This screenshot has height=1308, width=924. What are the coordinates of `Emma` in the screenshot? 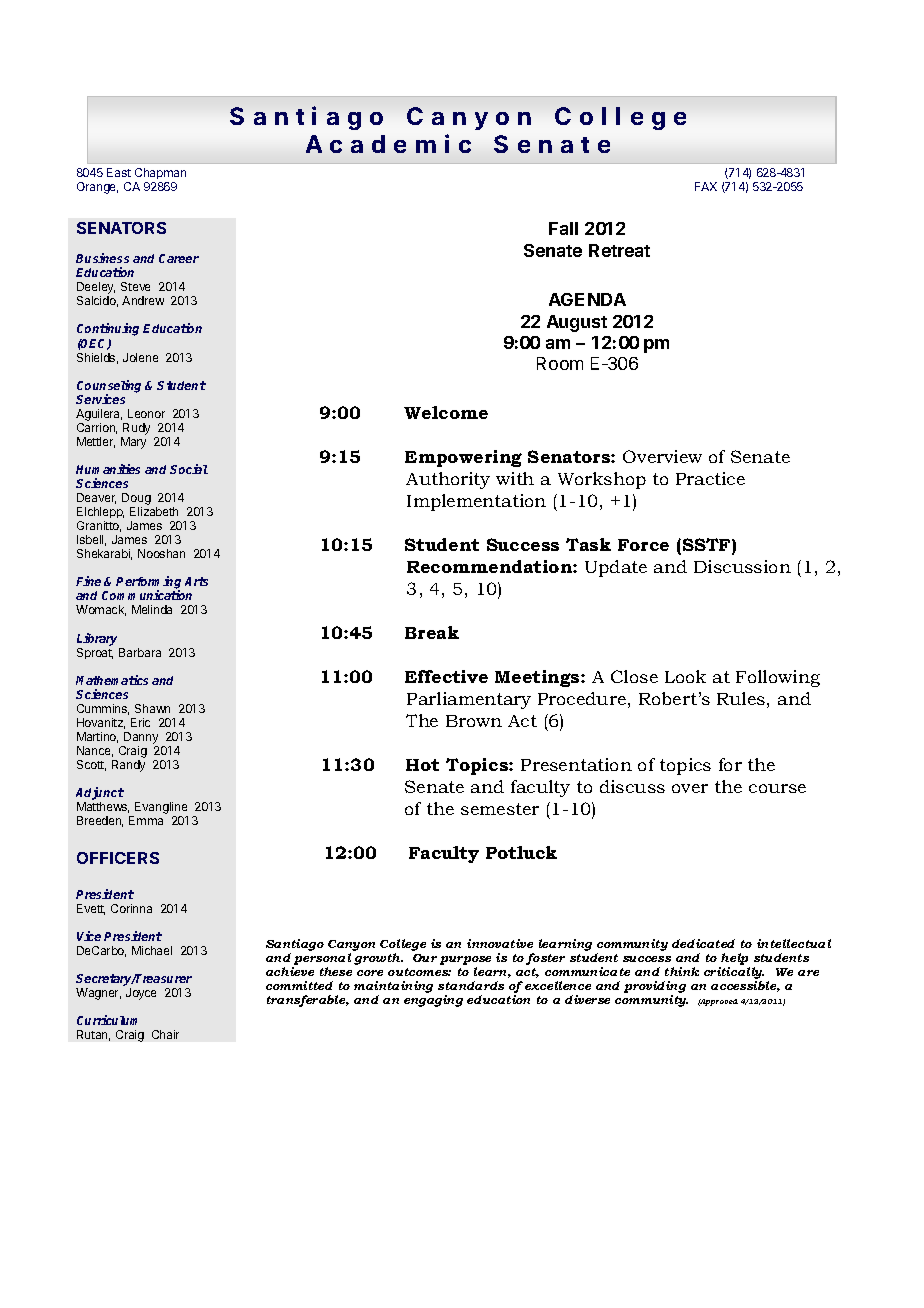 It's located at (146, 820).
